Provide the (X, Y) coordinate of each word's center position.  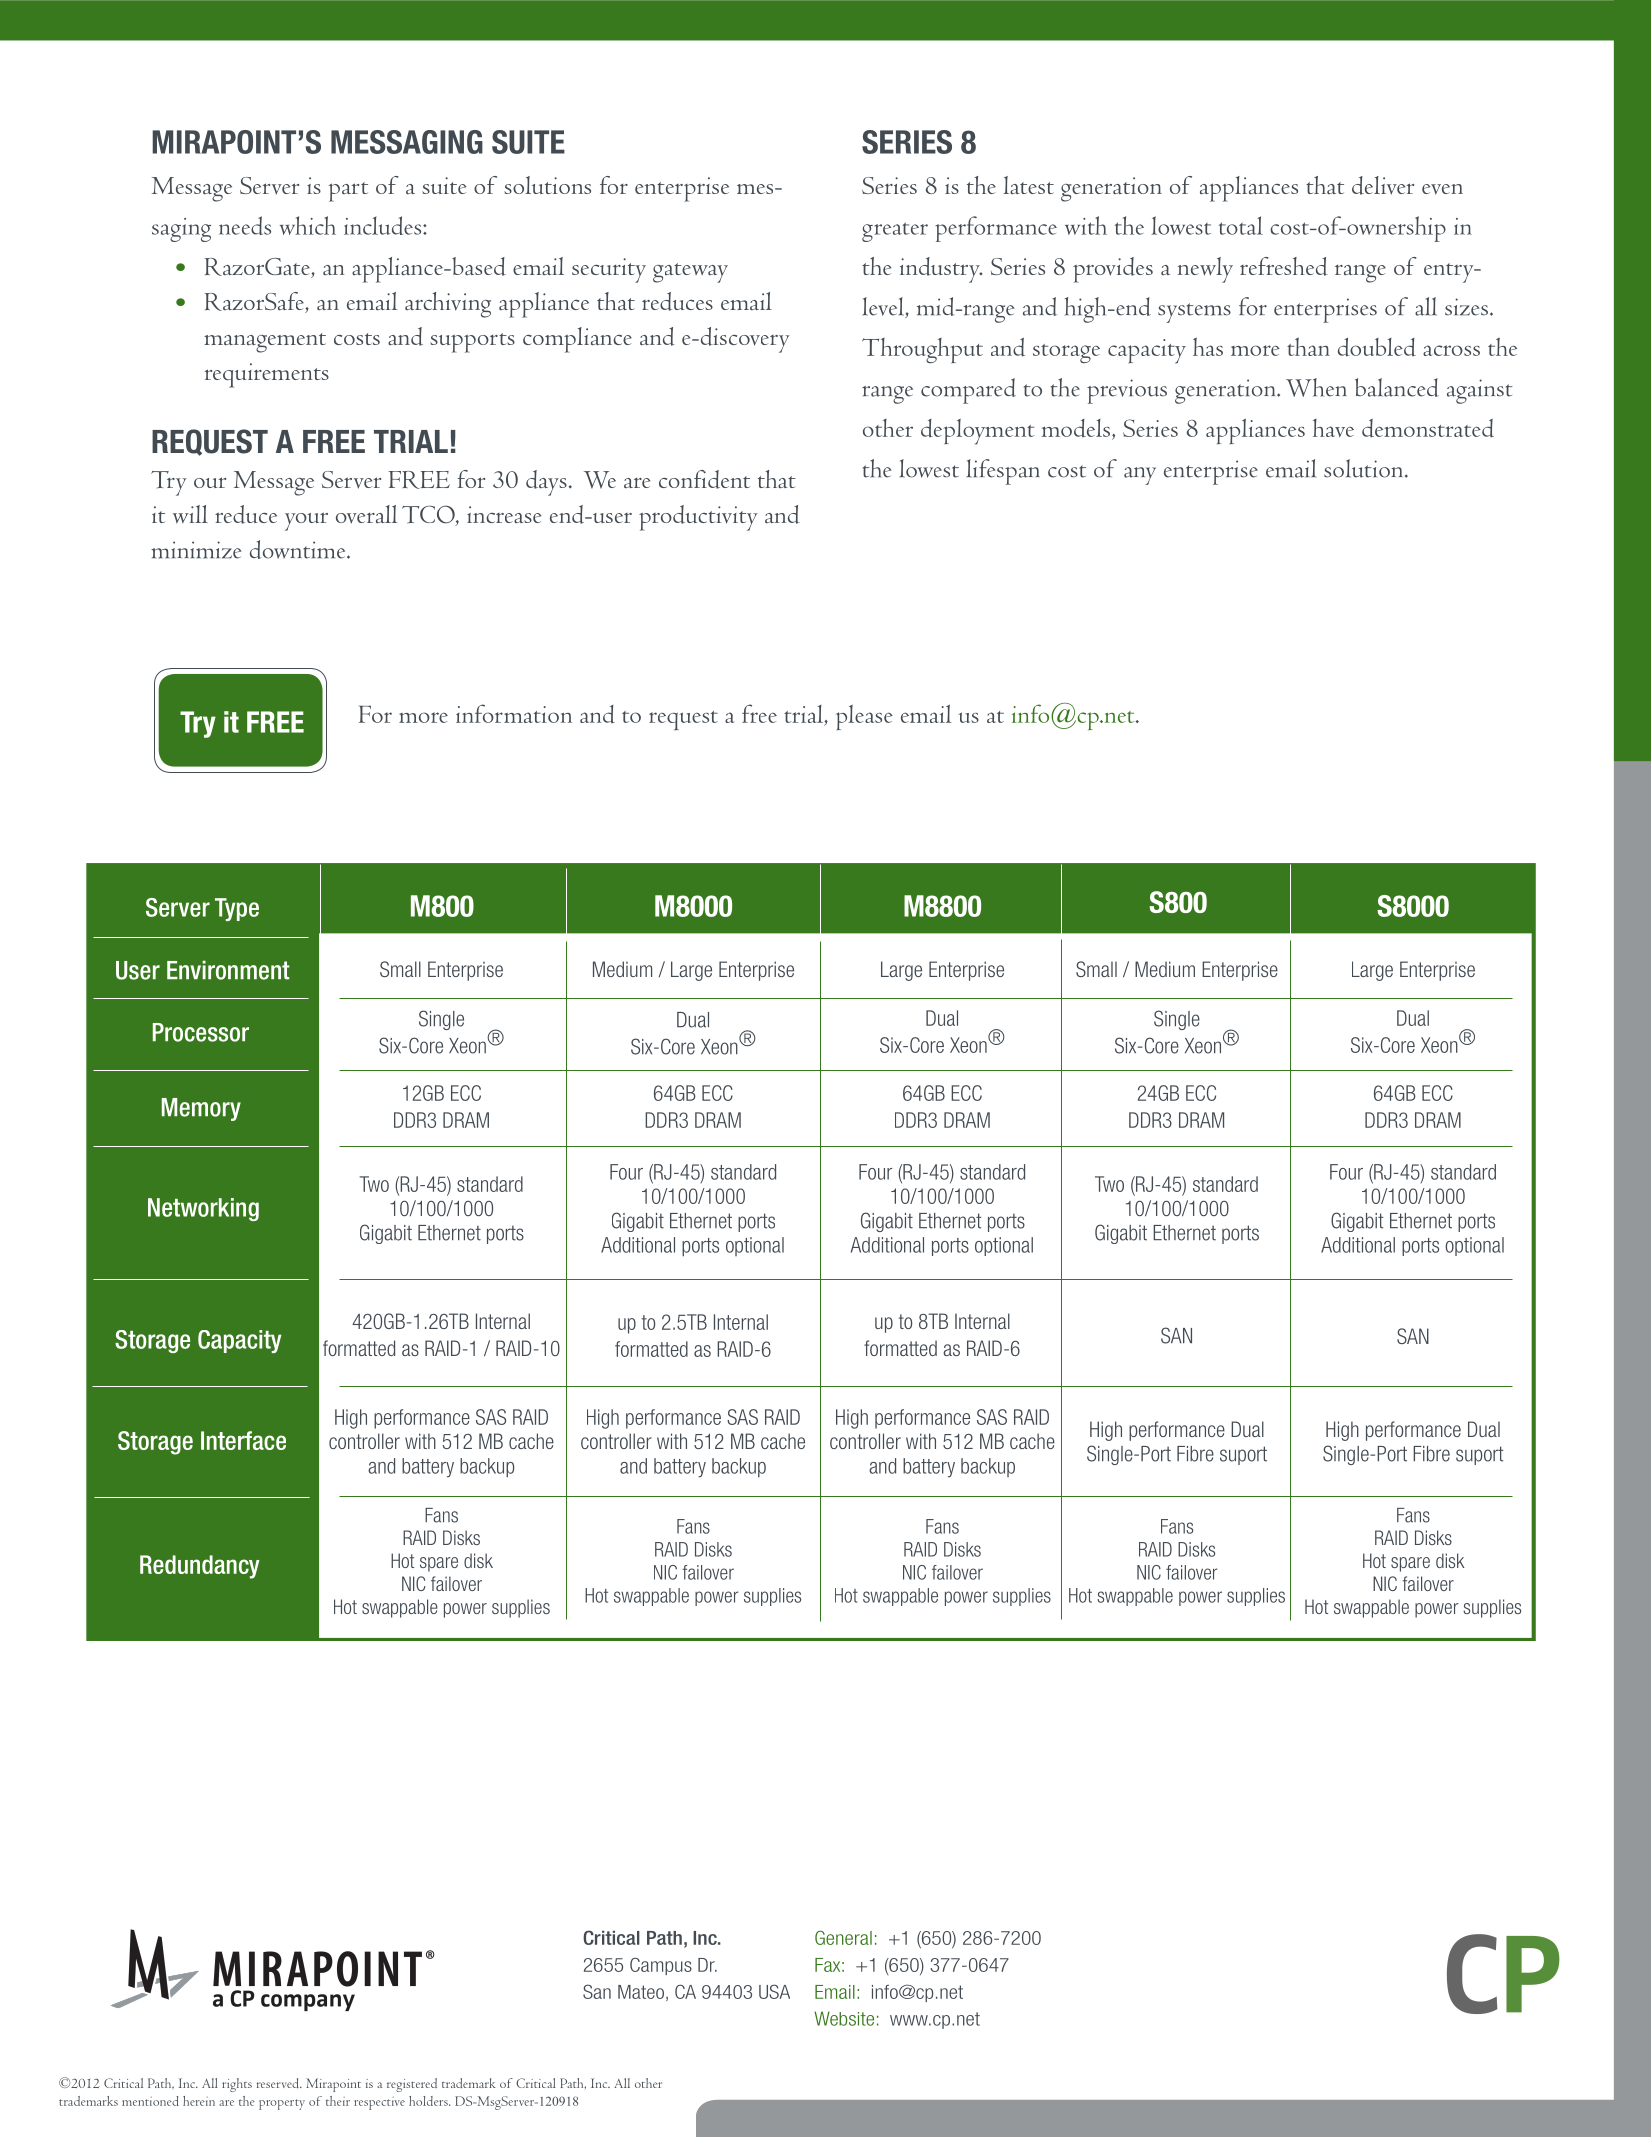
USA (774, 1991)
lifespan (1003, 472)
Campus (661, 1966)
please (864, 717)
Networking (203, 1209)
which (308, 225)
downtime (299, 549)
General (843, 1937)
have (1333, 428)
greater (895, 232)
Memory (201, 1109)
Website (844, 2018)
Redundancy (200, 1567)
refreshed (1284, 266)
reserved (279, 2083)
